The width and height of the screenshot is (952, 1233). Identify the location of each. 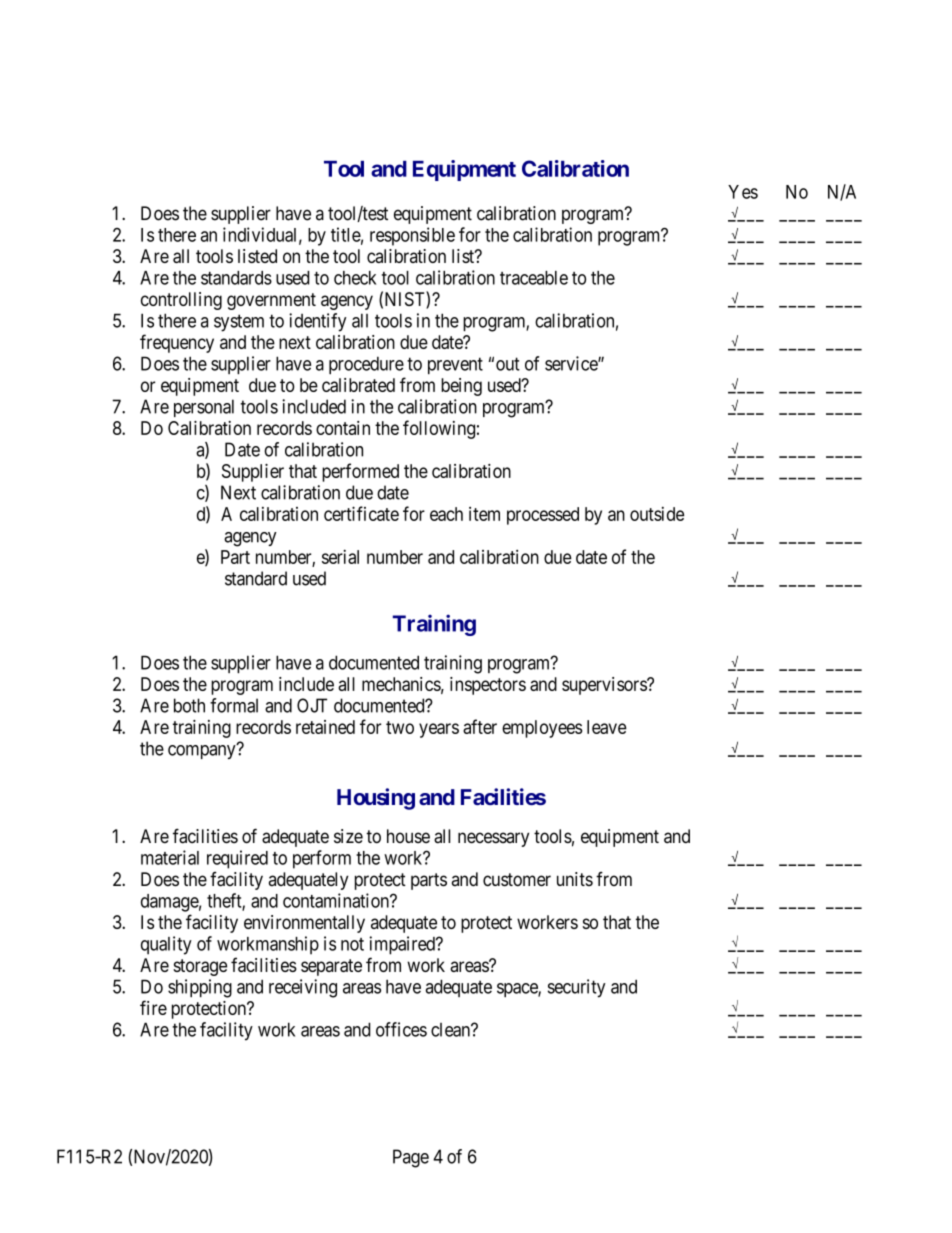
(446, 514).
